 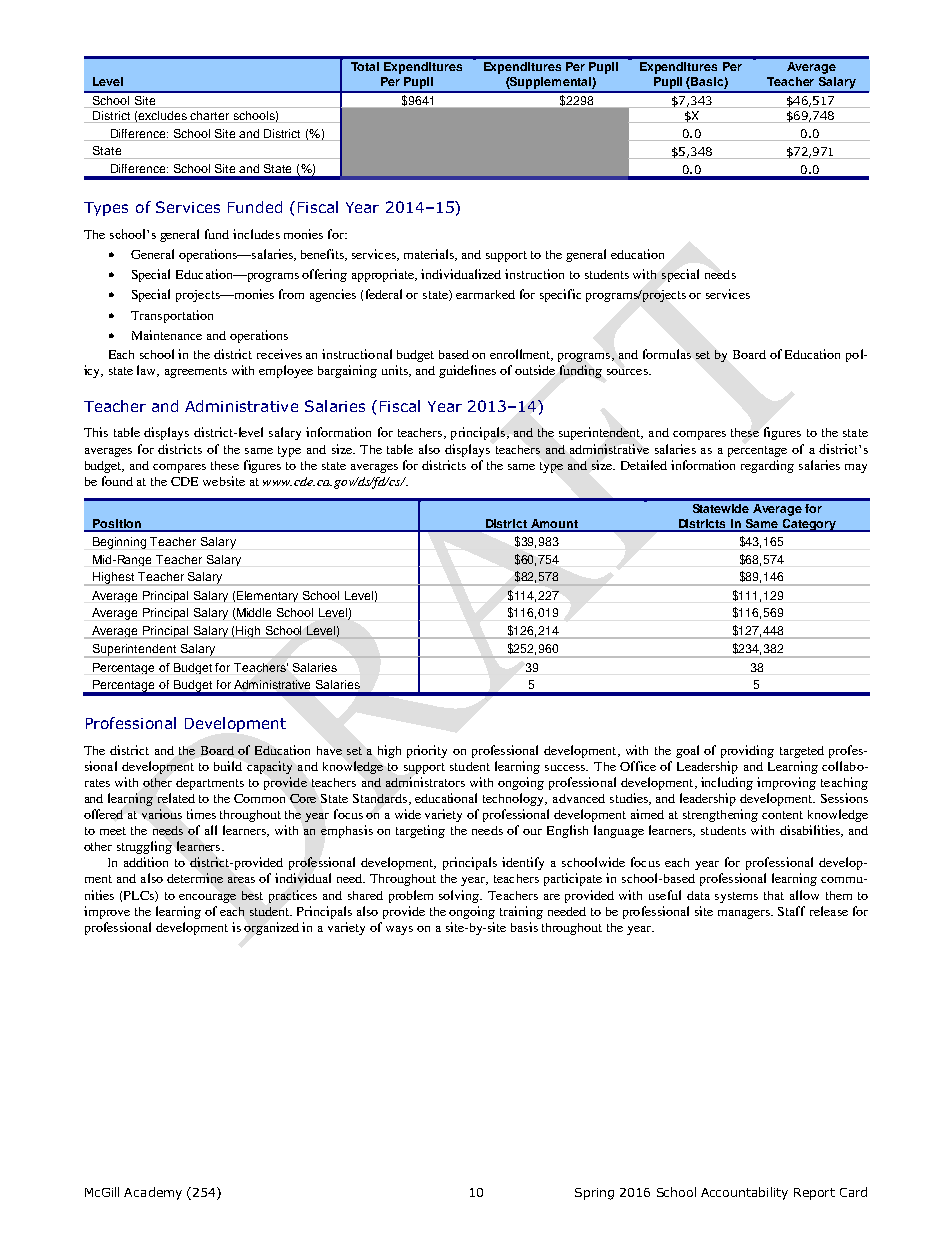 What do you see at coordinates (119, 543) in the image?
I see `Beginning` at bounding box center [119, 543].
